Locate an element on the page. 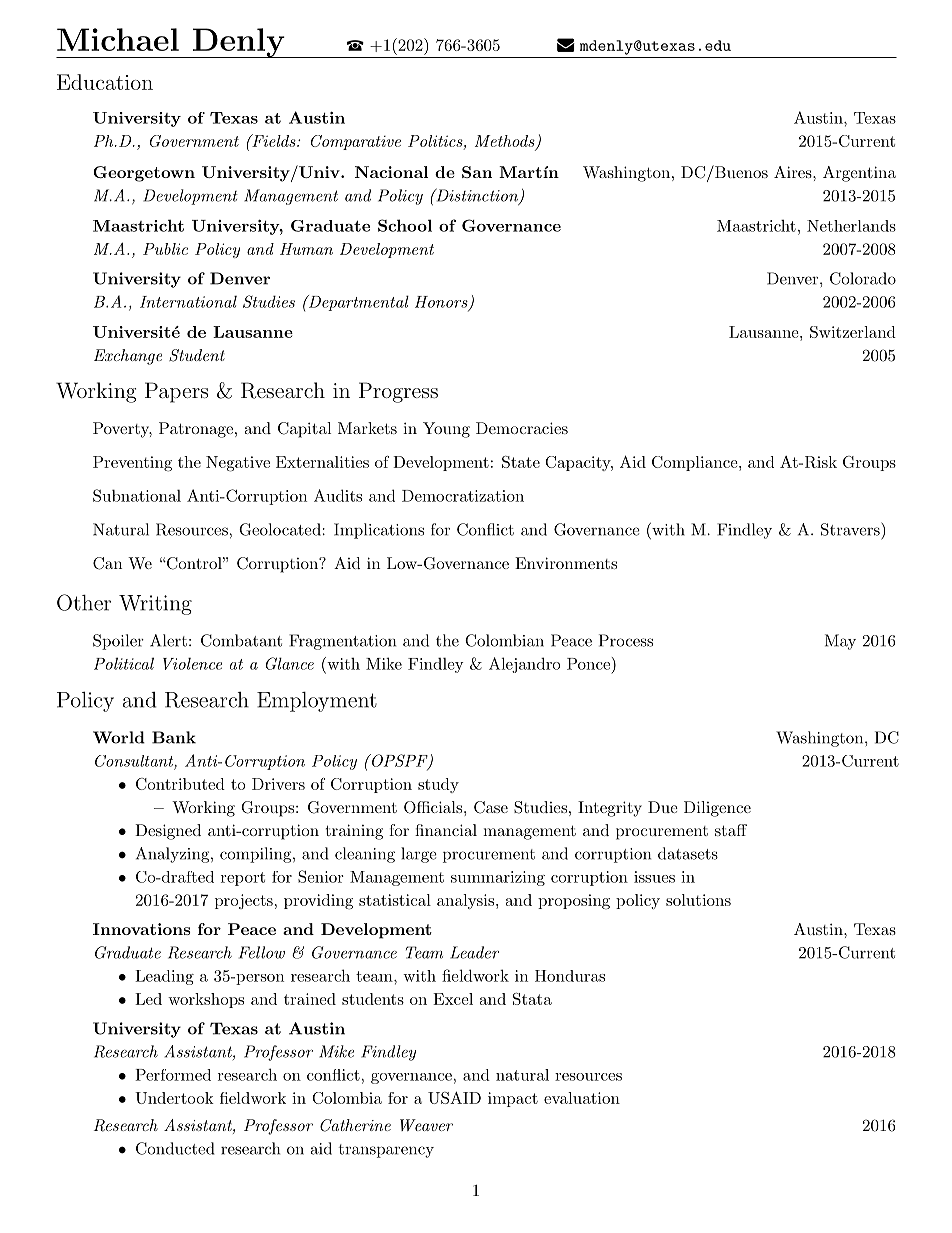 The width and height of the image is (952, 1233). evaluation is located at coordinates (582, 1098).
